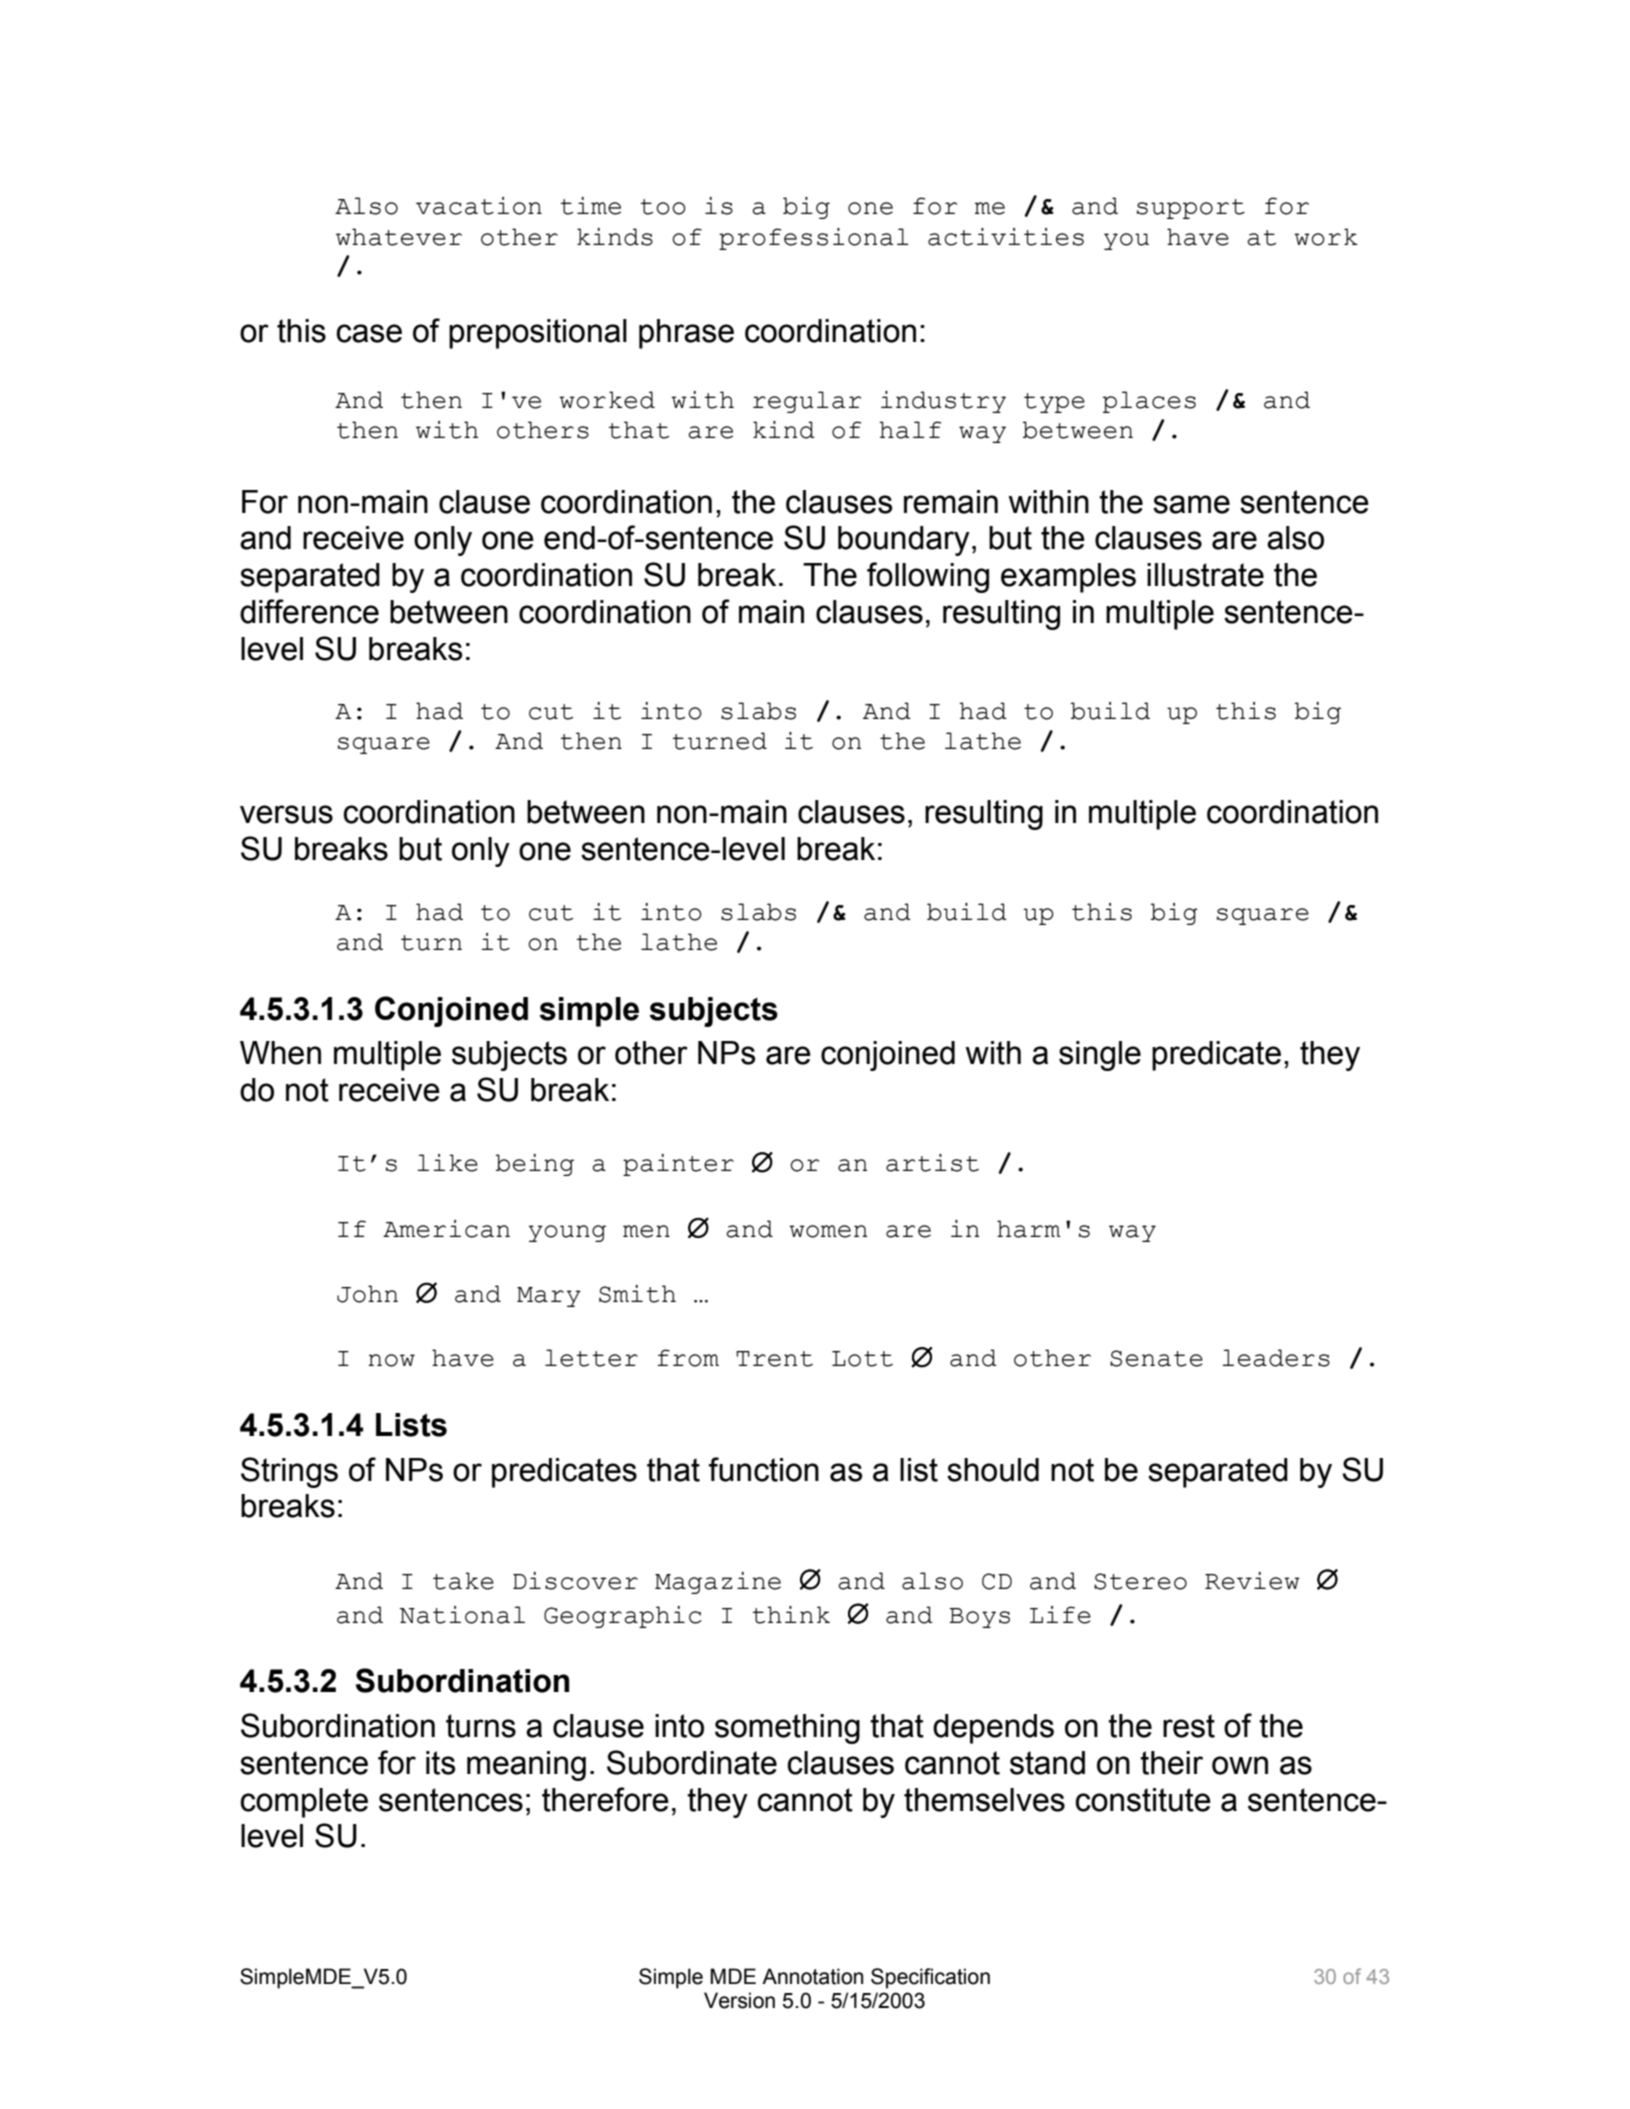 Image resolution: width=1630 pixels, height=2109 pixels. What do you see at coordinates (1156, 1358) in the screenshot?
I see `Senate` at bounding box center [1156, 1358].
